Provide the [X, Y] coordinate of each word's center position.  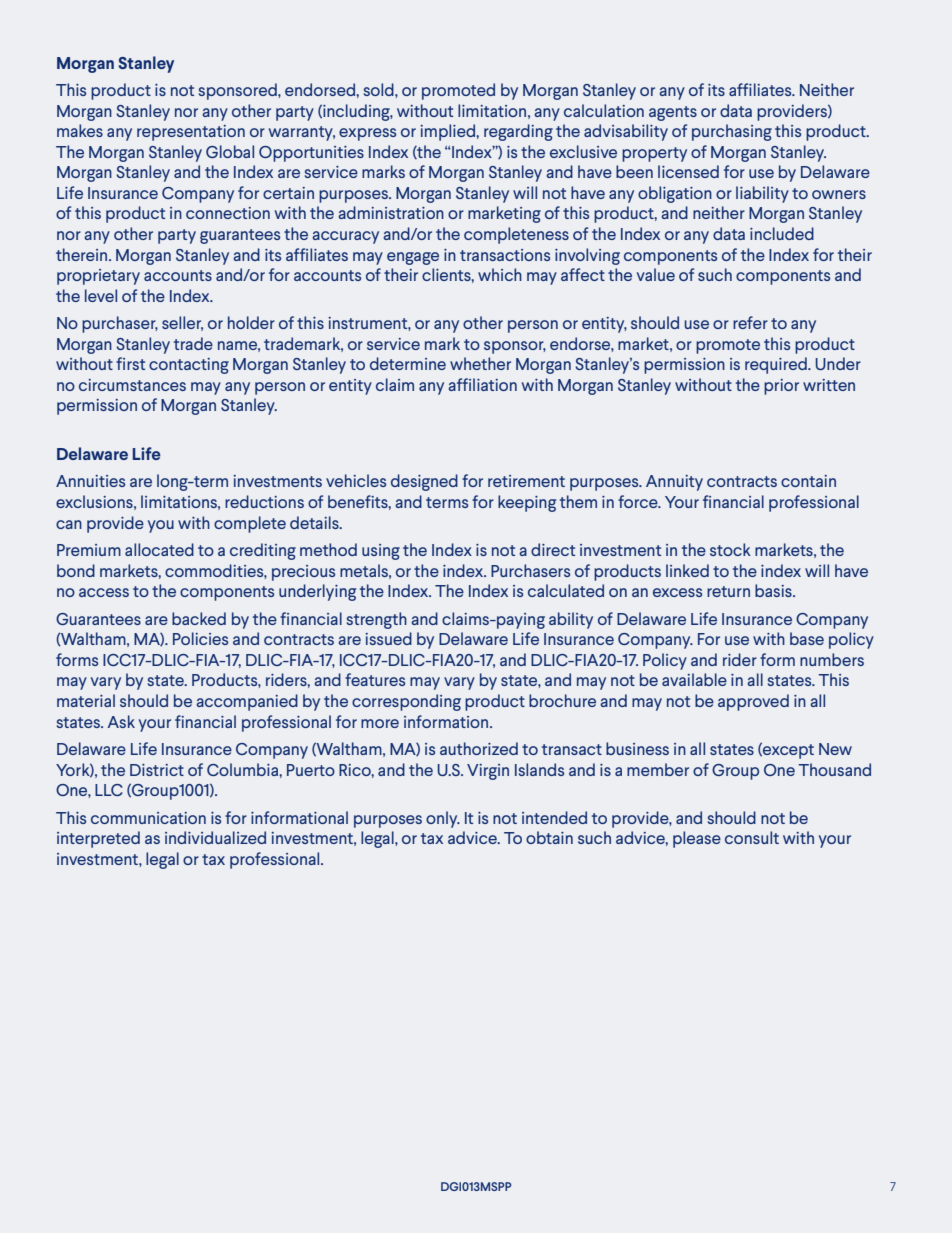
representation [191, 133]
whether [480, 363]
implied [448, 132]
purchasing [732, 132]
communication [148, 818]
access [104, 592]
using [381, 552]
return [728, 591]
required [777, 365]
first [130, 363]
